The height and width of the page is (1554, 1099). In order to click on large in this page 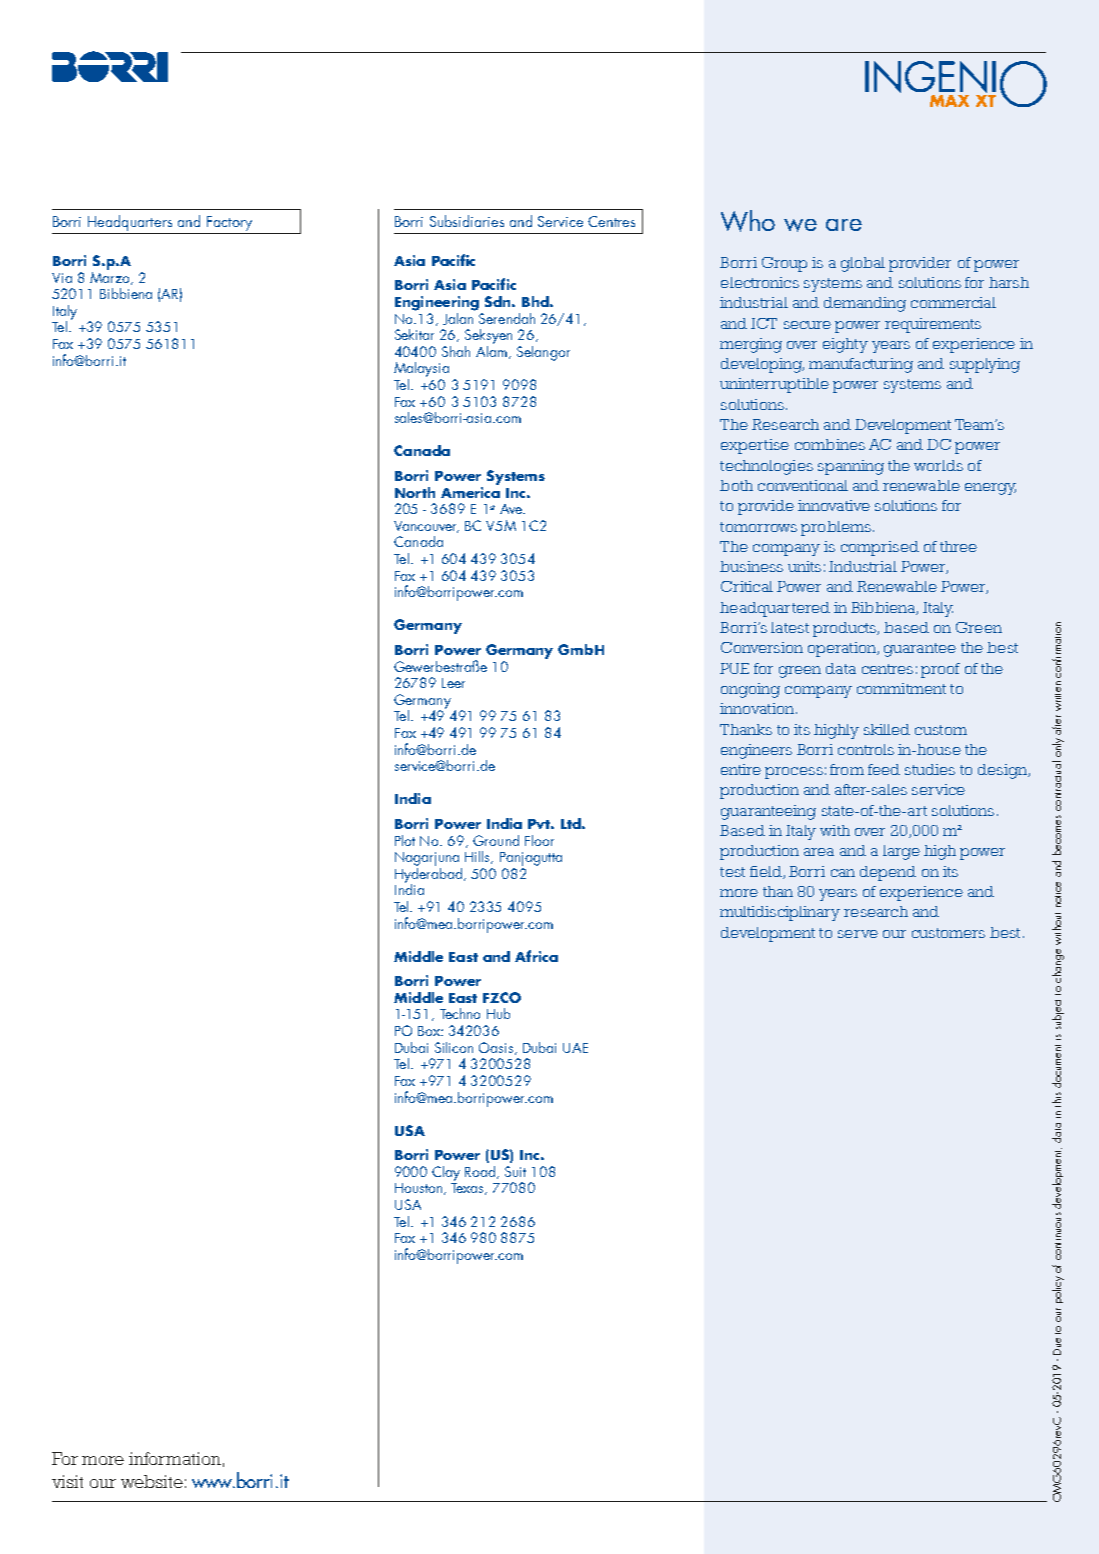, I will do `click(901, 852)`.
